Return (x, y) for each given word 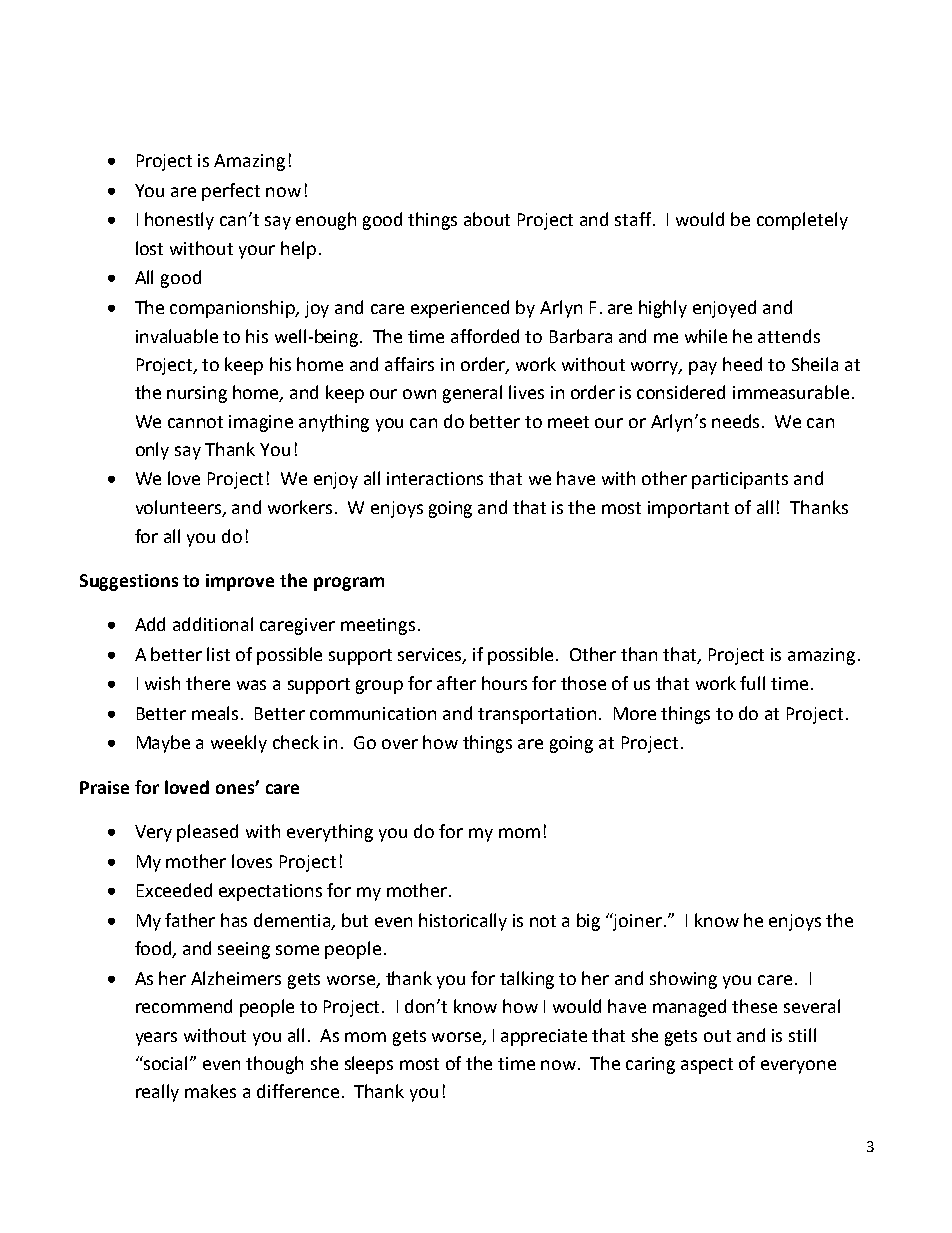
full (752, 683)
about (487, 219)
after (456, 683)
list (218, 654)
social (166, 1063)
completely (802, 221)
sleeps (369, 1065)
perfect (231, 192)
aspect (707, 1066)
